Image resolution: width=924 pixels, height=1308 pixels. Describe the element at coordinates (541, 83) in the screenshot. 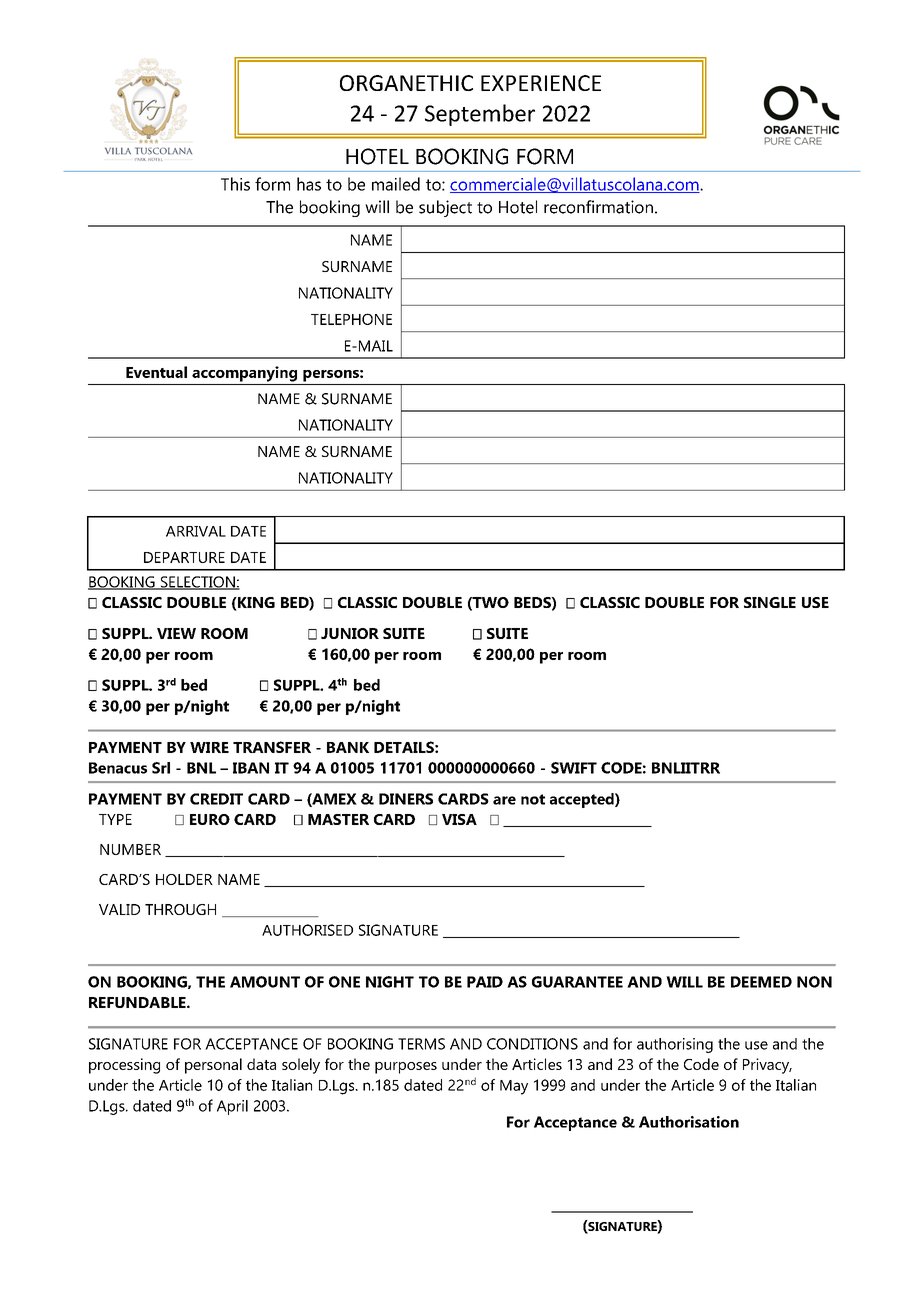

I see `EXPERIENCE` at that location.
